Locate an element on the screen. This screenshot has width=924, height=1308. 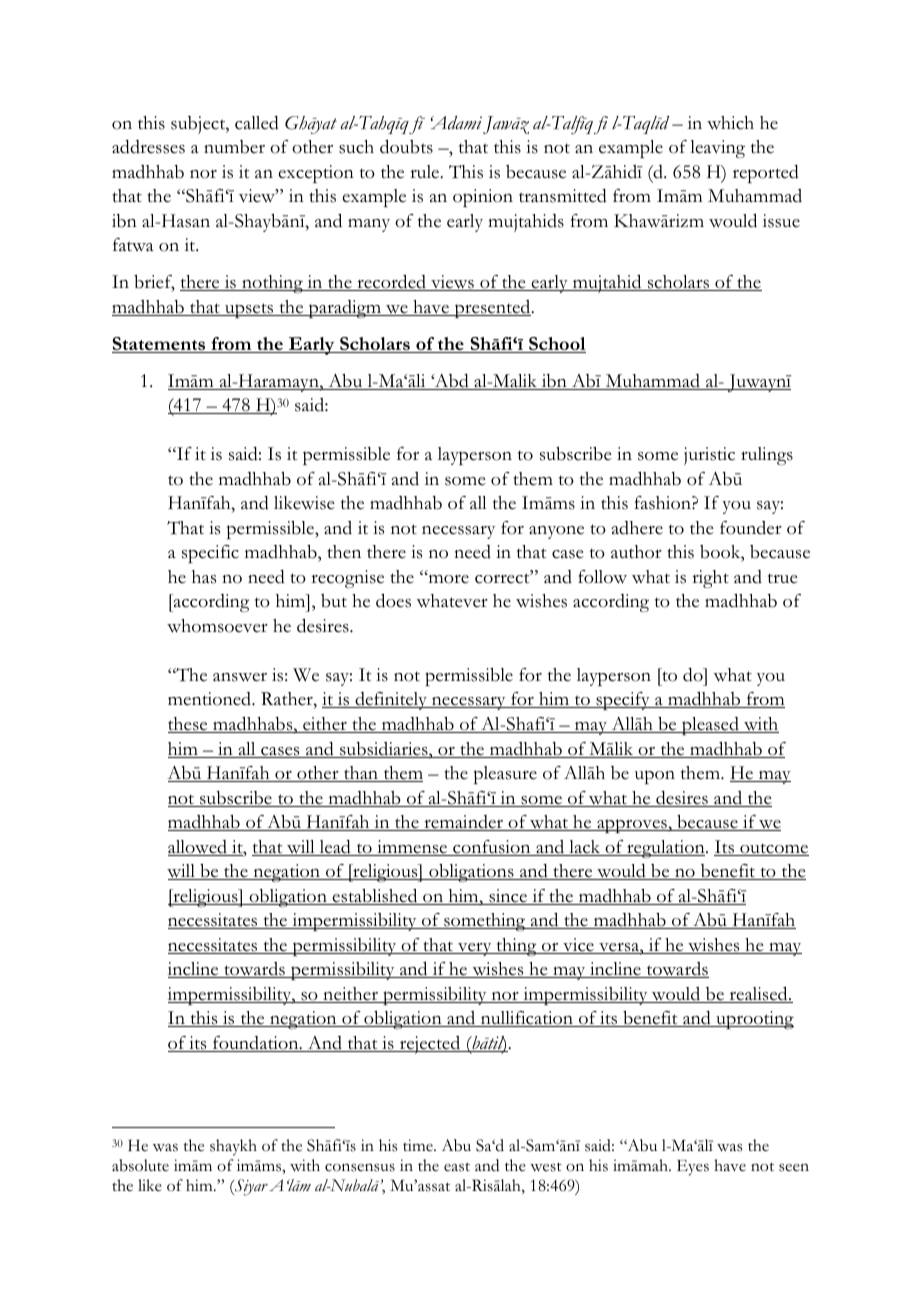
shaykh is located at coordinates (233, 1147).
